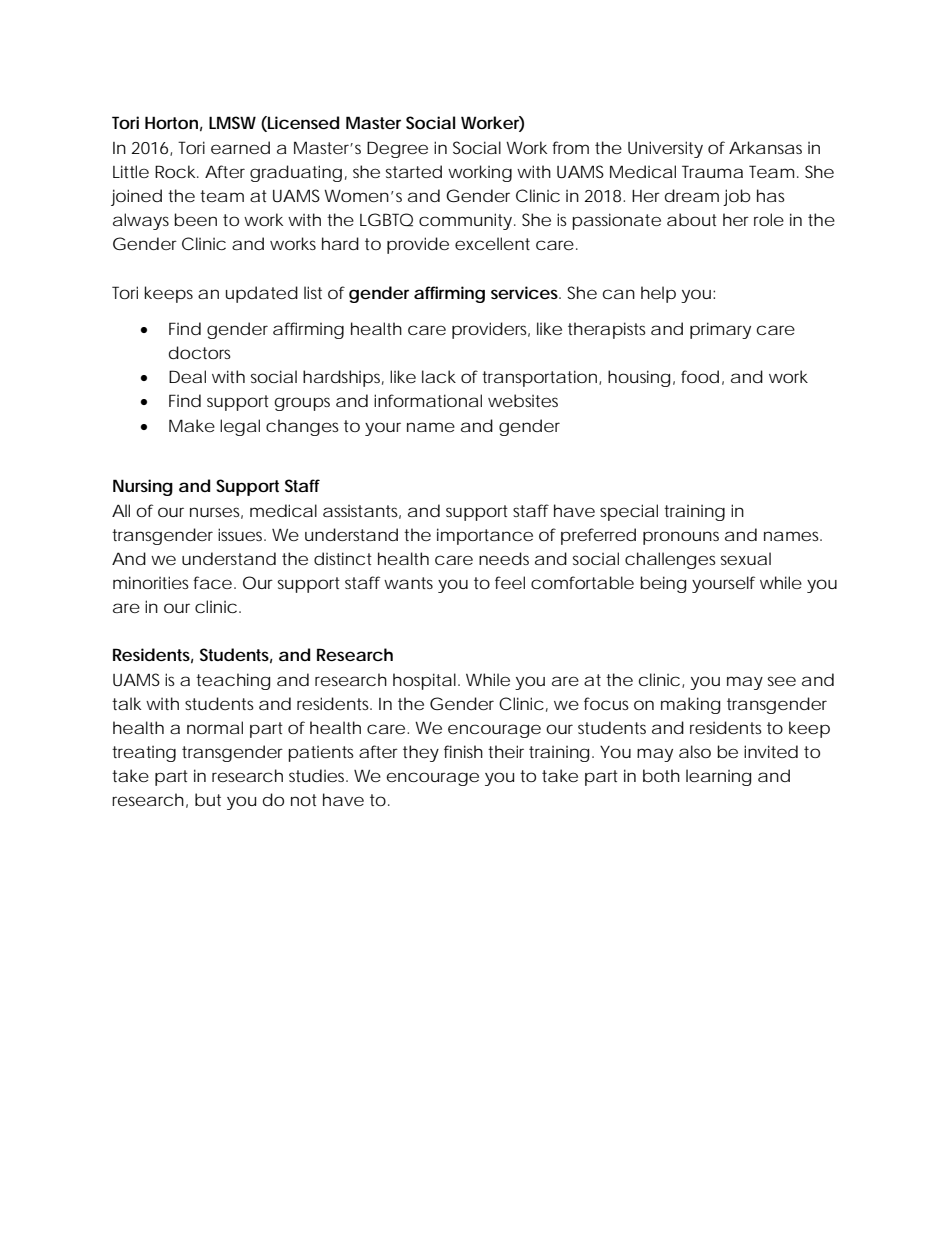 This document has height=1233, width=952. I want to click on finish, so click(463, 751).
